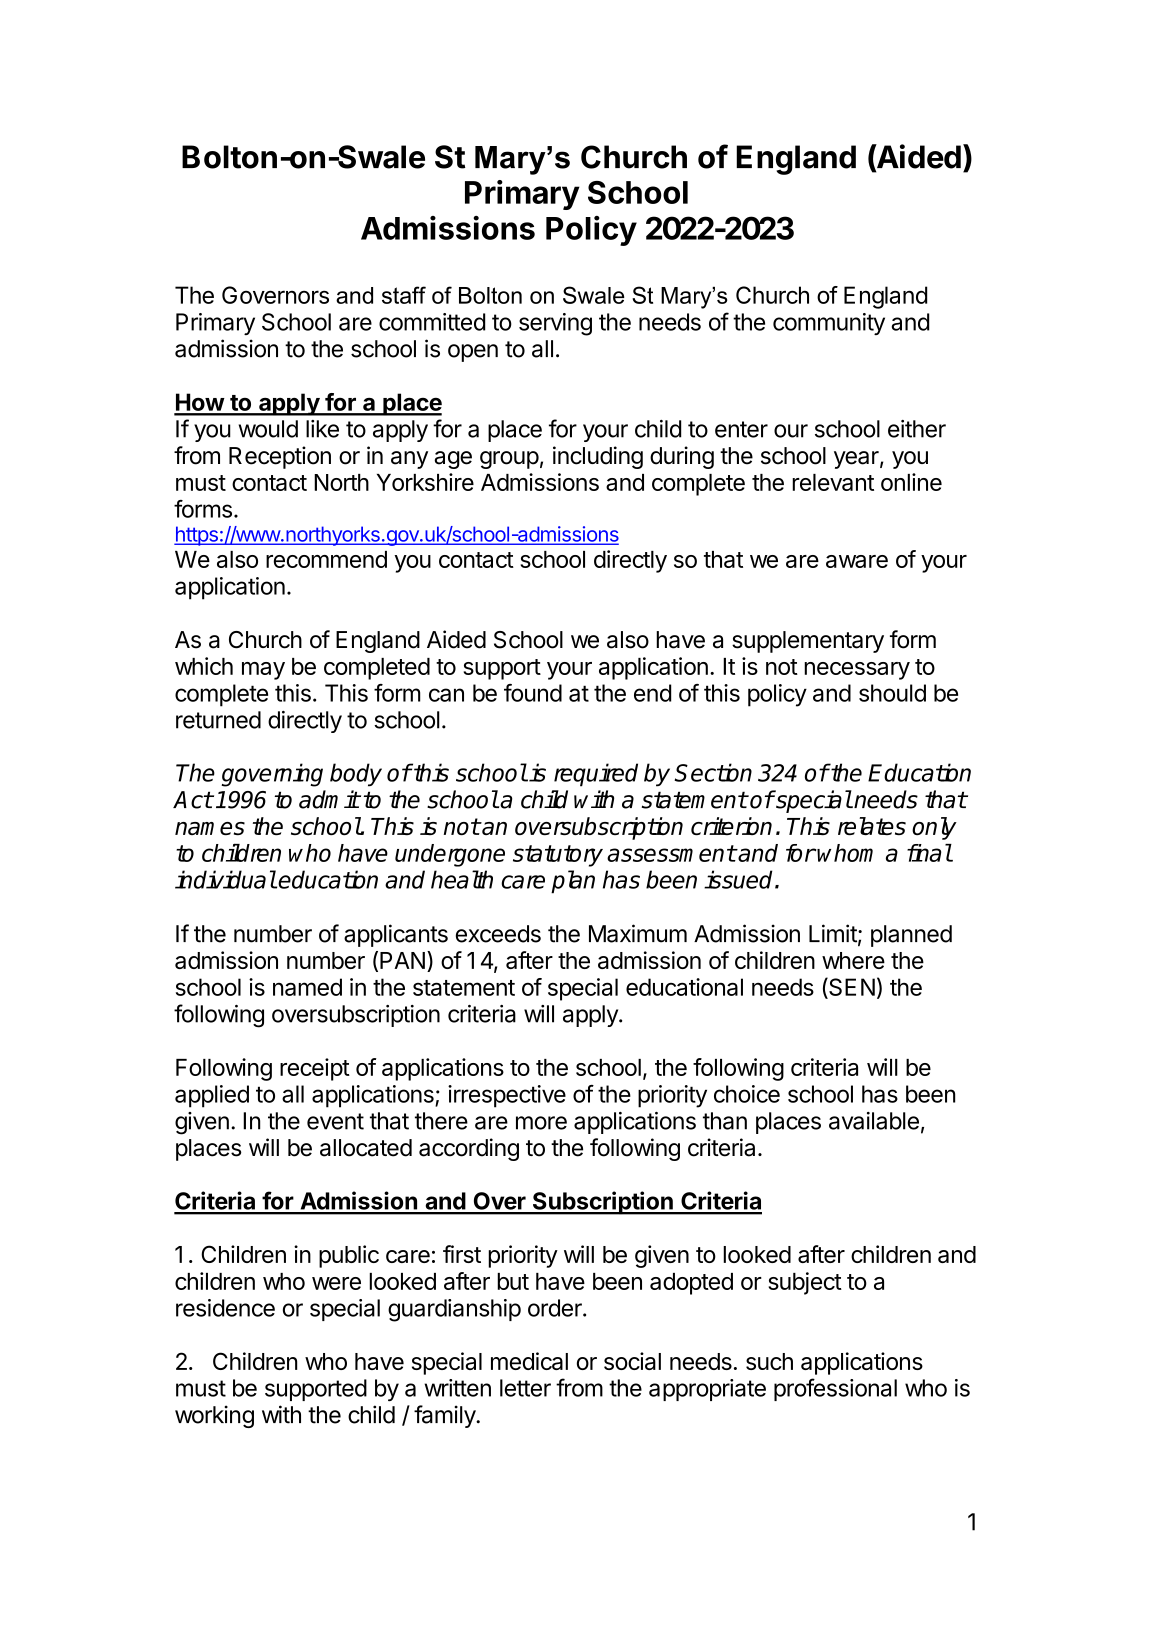 The width and height of the screenshot is (1153, 1631). I want to click on aware, so click(857, 561).
